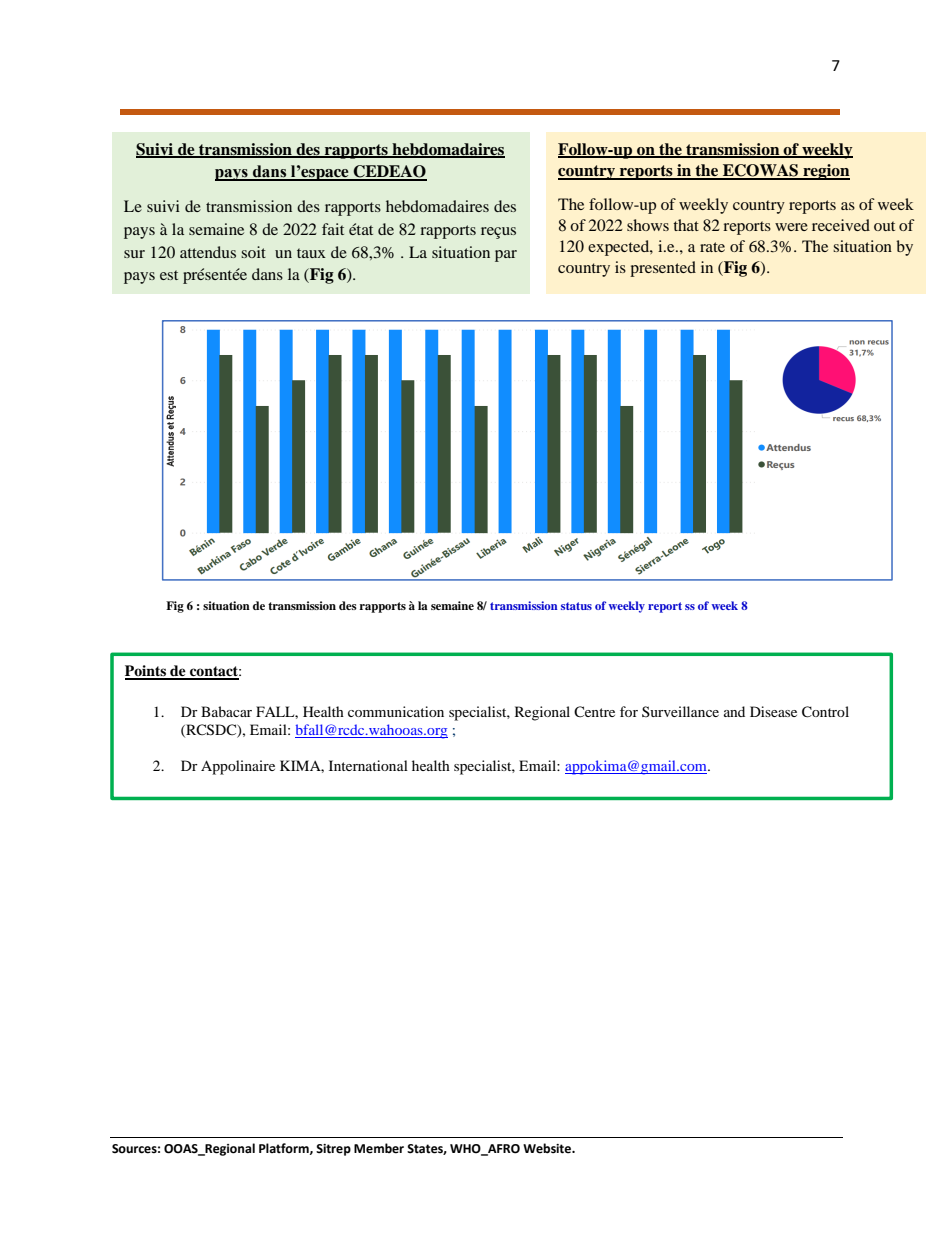 Image resolution: width=952 pixels, height=1233 pixels. Describe the element at coordinates (791, 227) in the page. I see `were` at that location.
